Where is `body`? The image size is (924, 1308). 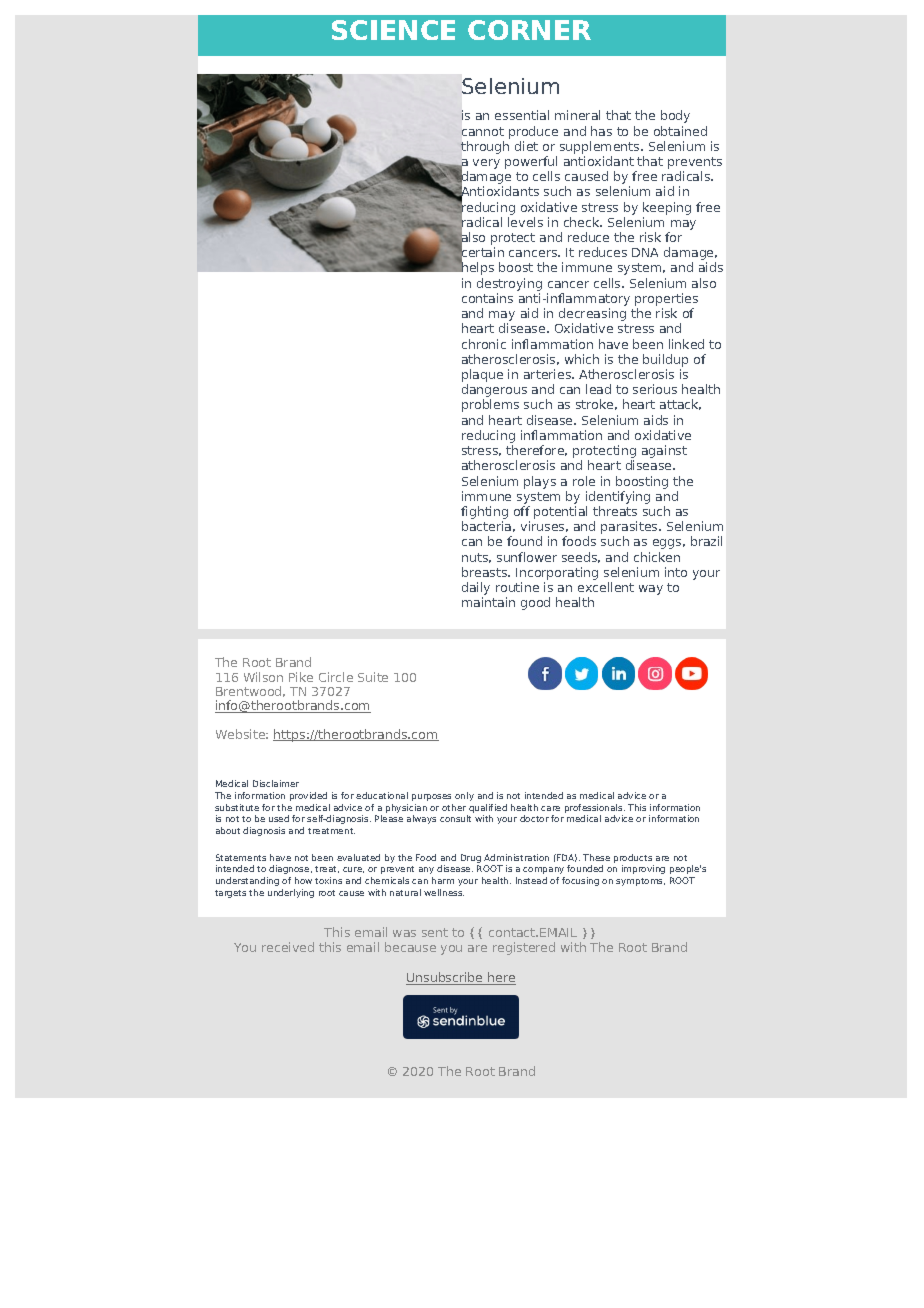
body is located at coordinates (675, 116).
